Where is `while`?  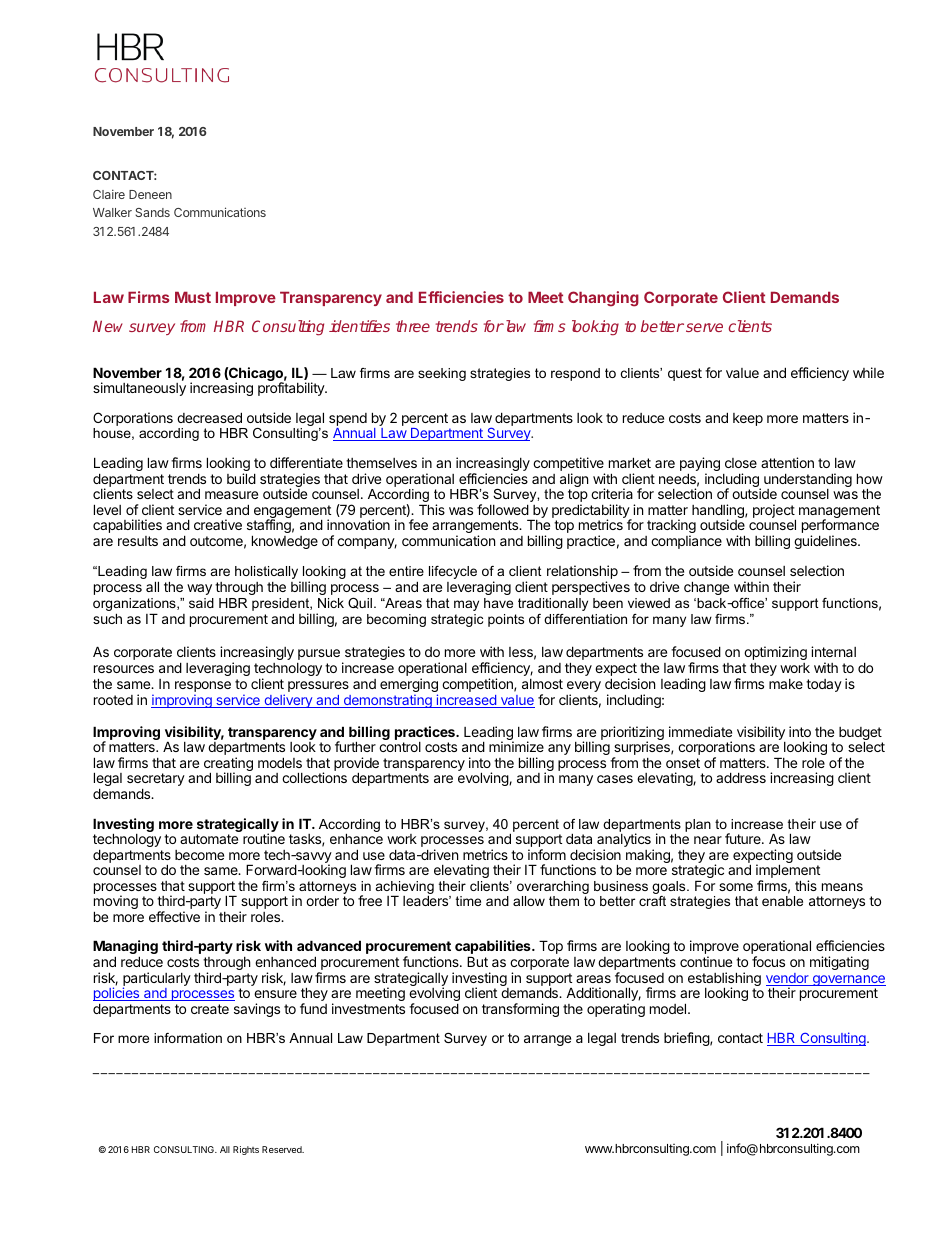
while is located at coordinates (868, 372).
